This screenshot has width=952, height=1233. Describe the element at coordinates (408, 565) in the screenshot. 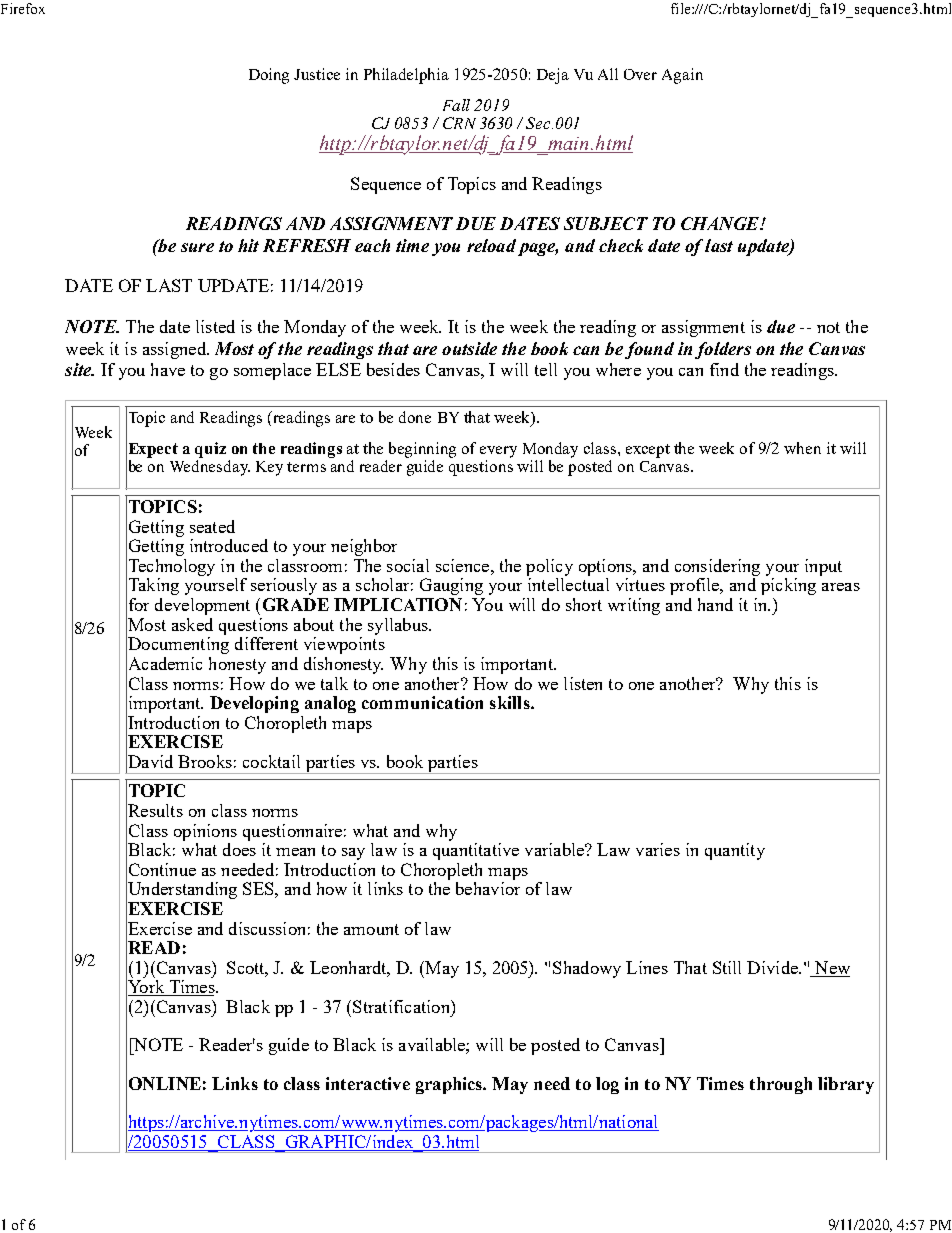

I see `social` at that location.
